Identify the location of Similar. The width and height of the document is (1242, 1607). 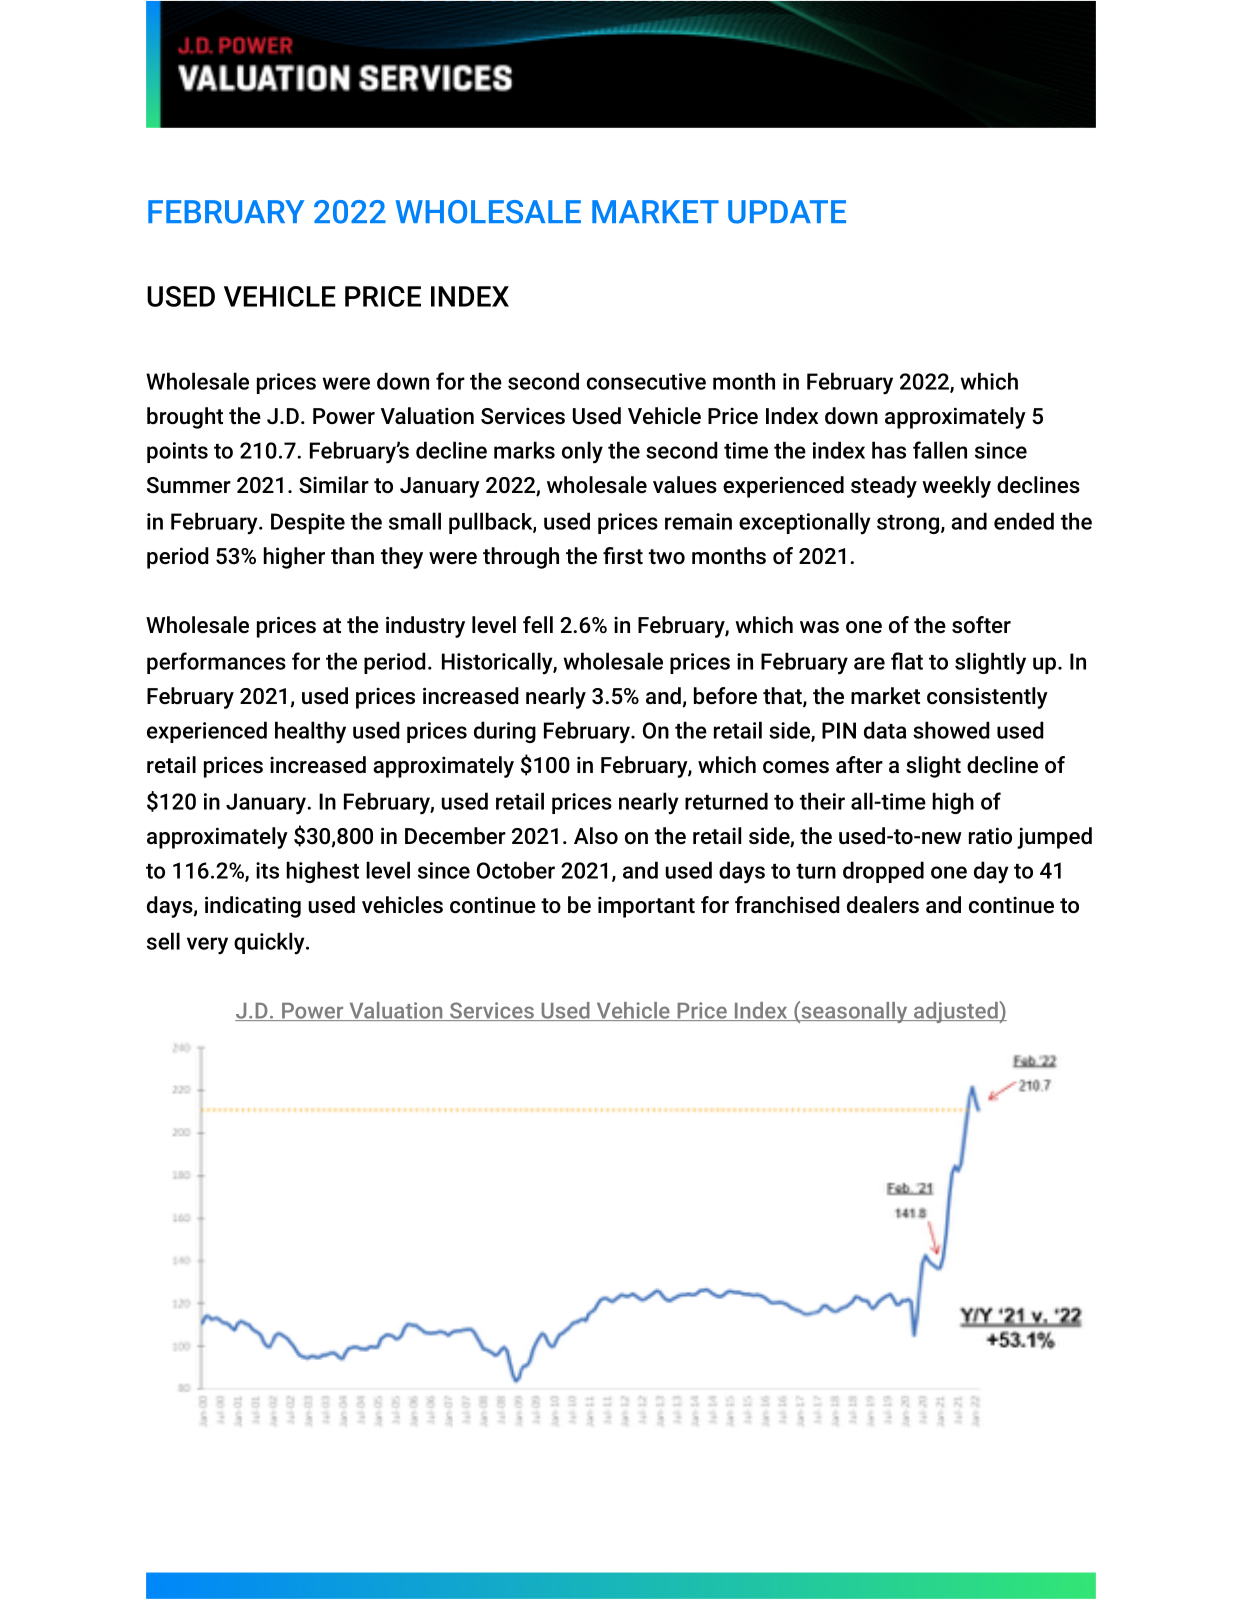
(334, 485).
